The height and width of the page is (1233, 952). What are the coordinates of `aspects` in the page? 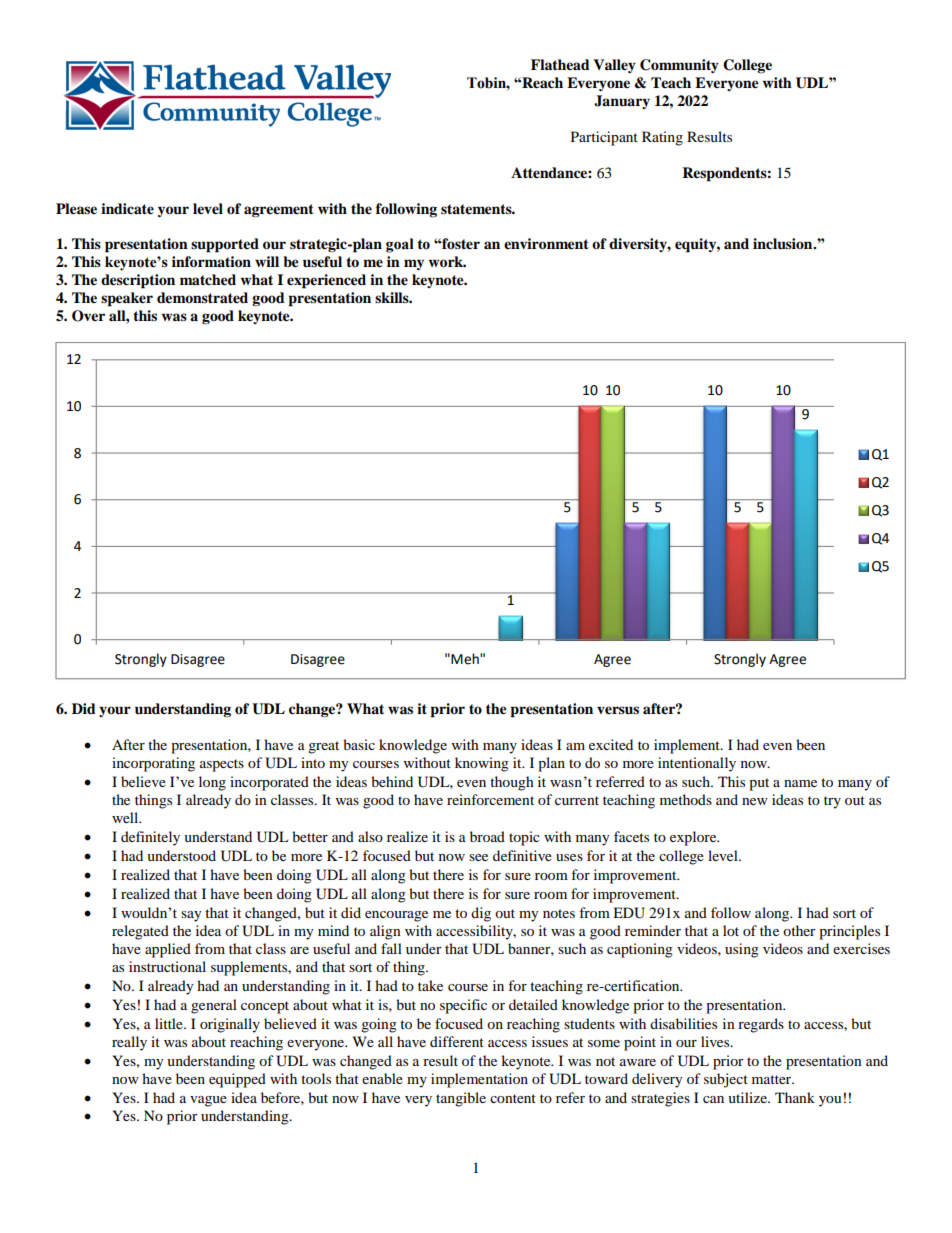 It's located at (222, 765).
